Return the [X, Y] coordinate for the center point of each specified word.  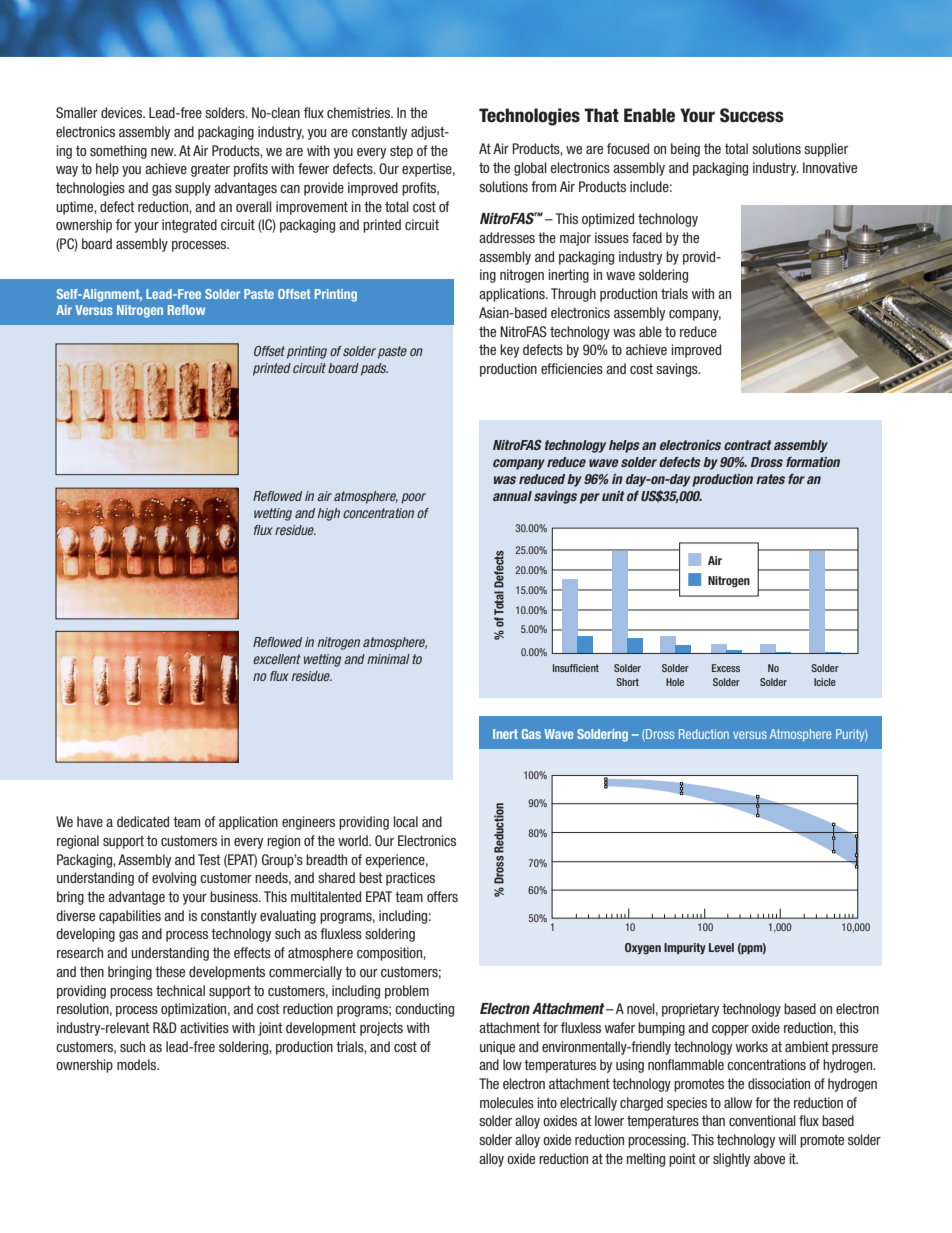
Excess [726, 668]
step [401, 152]
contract [747, 445]
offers [442, 896]
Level [721, 947]
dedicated [143, 821]
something [118, 152]
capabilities [130, 917]
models [137, 1064]
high [329, 514]
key [509, 351]
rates [770, 479]
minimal [388, 659]
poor [413, 498]
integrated [189, 226]
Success [752, 115]
